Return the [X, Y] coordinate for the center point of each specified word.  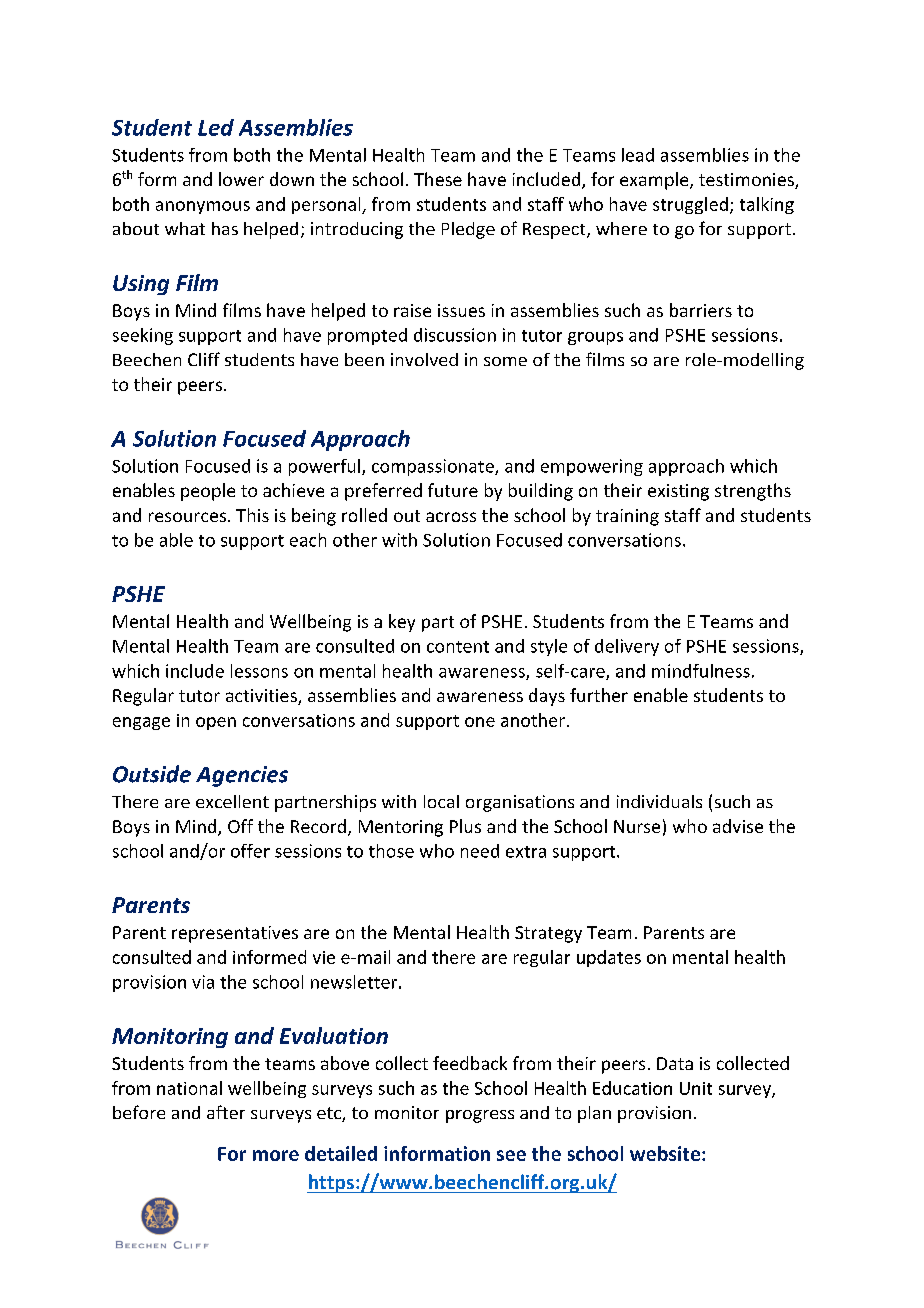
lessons [259, 671]
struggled [690, 205]
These [438, 179]
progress [480, 1116]
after [226, 1112]
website [665, 1153]
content [458, 647]
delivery [627, 647]
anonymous [203, 207]
